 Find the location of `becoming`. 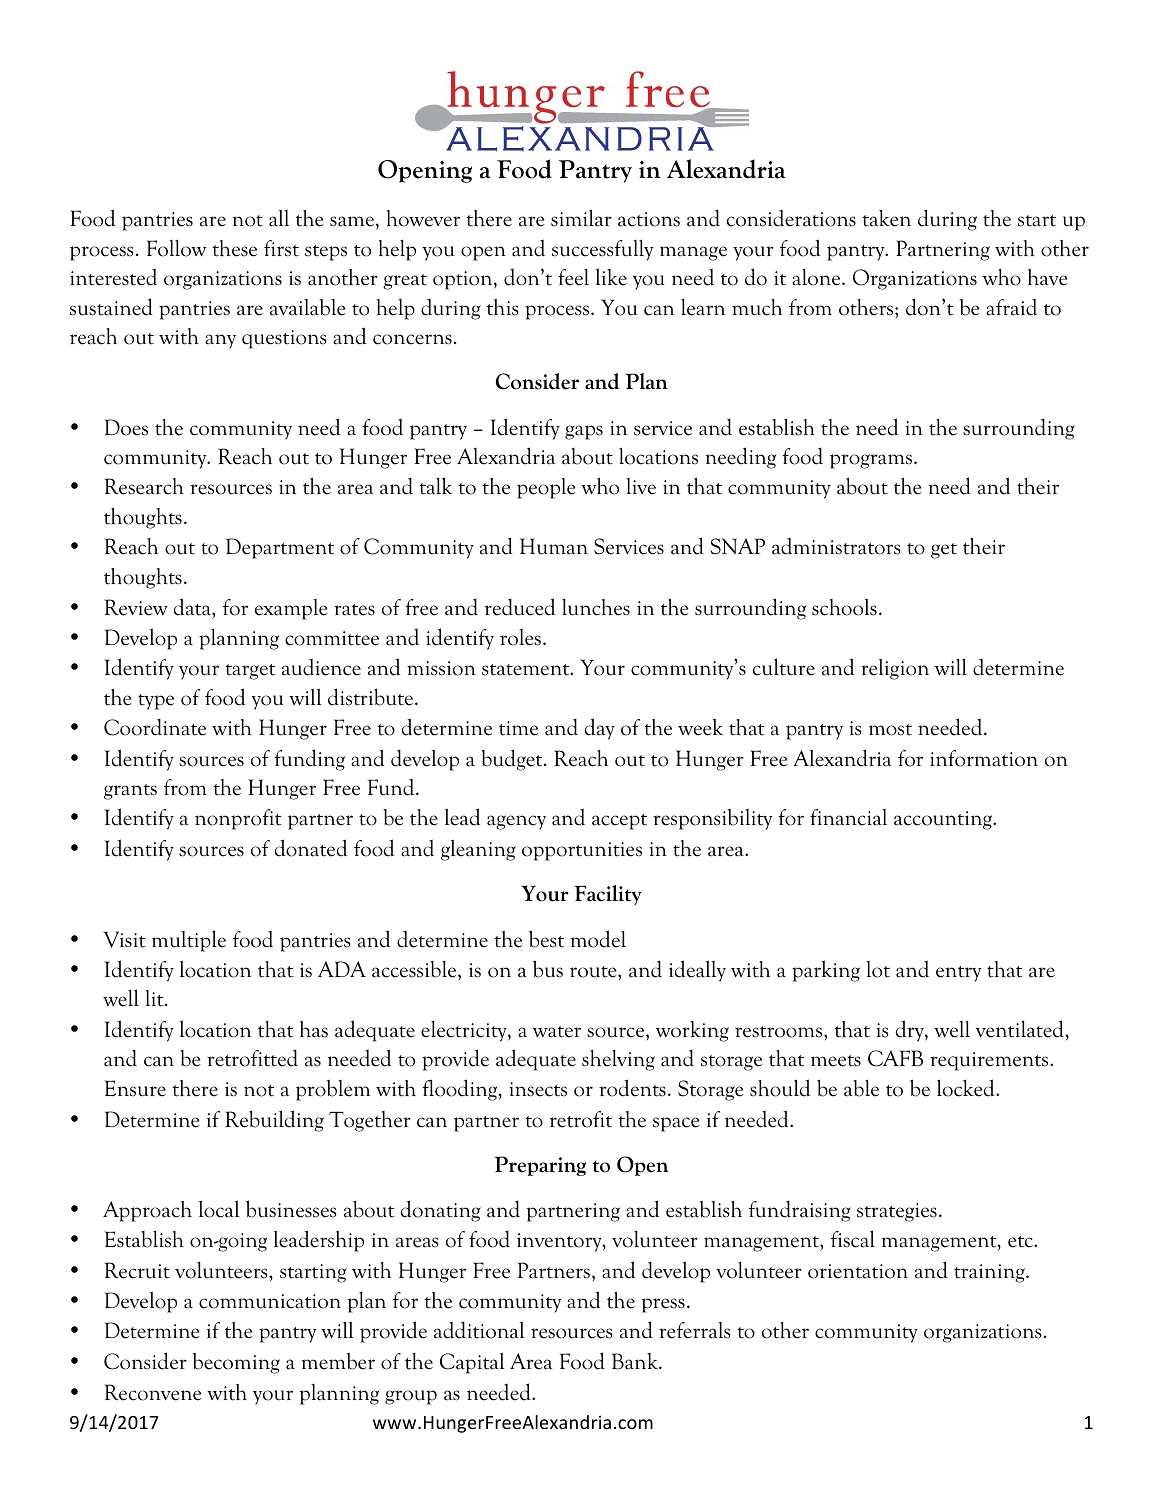

becoming is located at coordinates (236, 1363).
